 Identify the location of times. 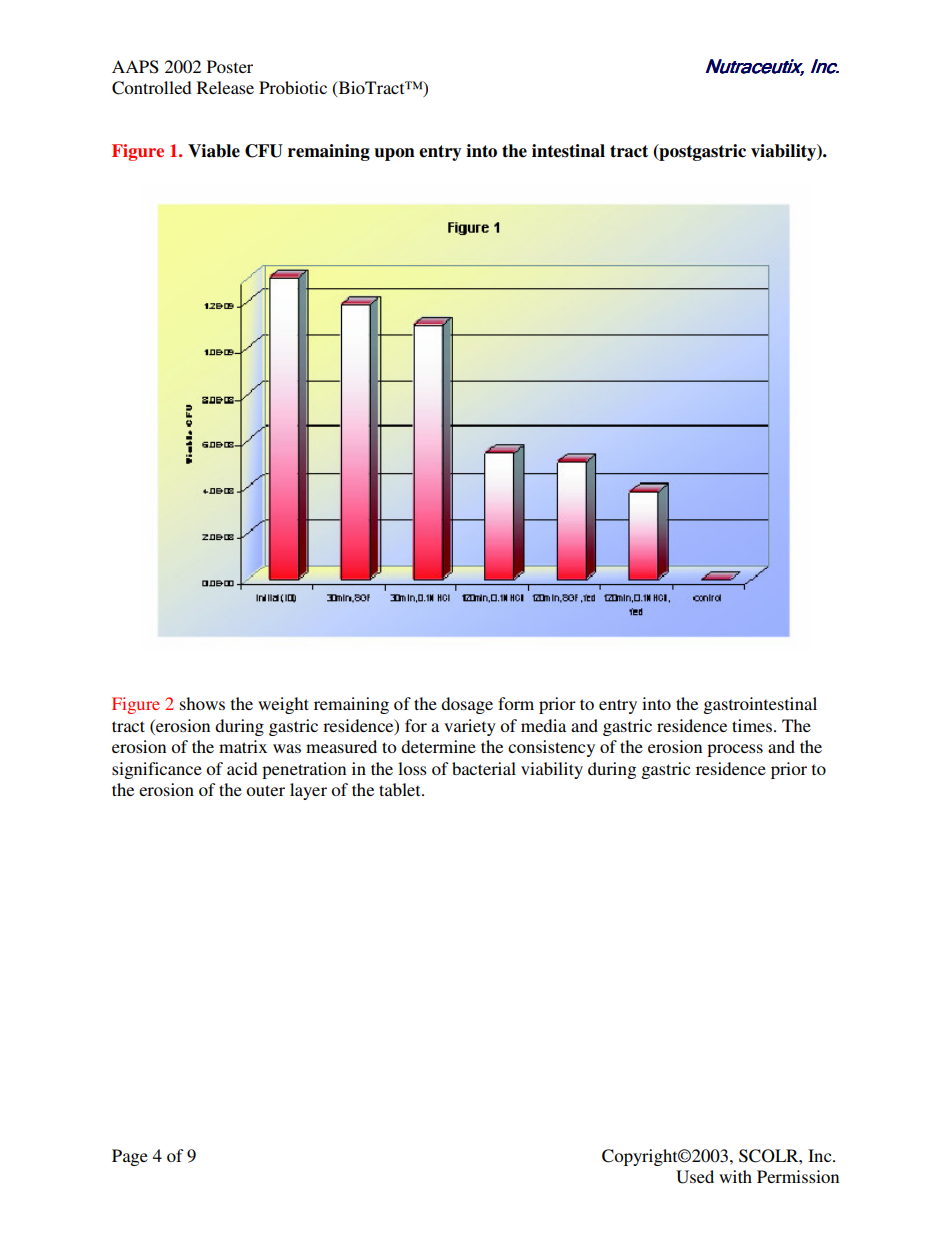
(752, 725).
